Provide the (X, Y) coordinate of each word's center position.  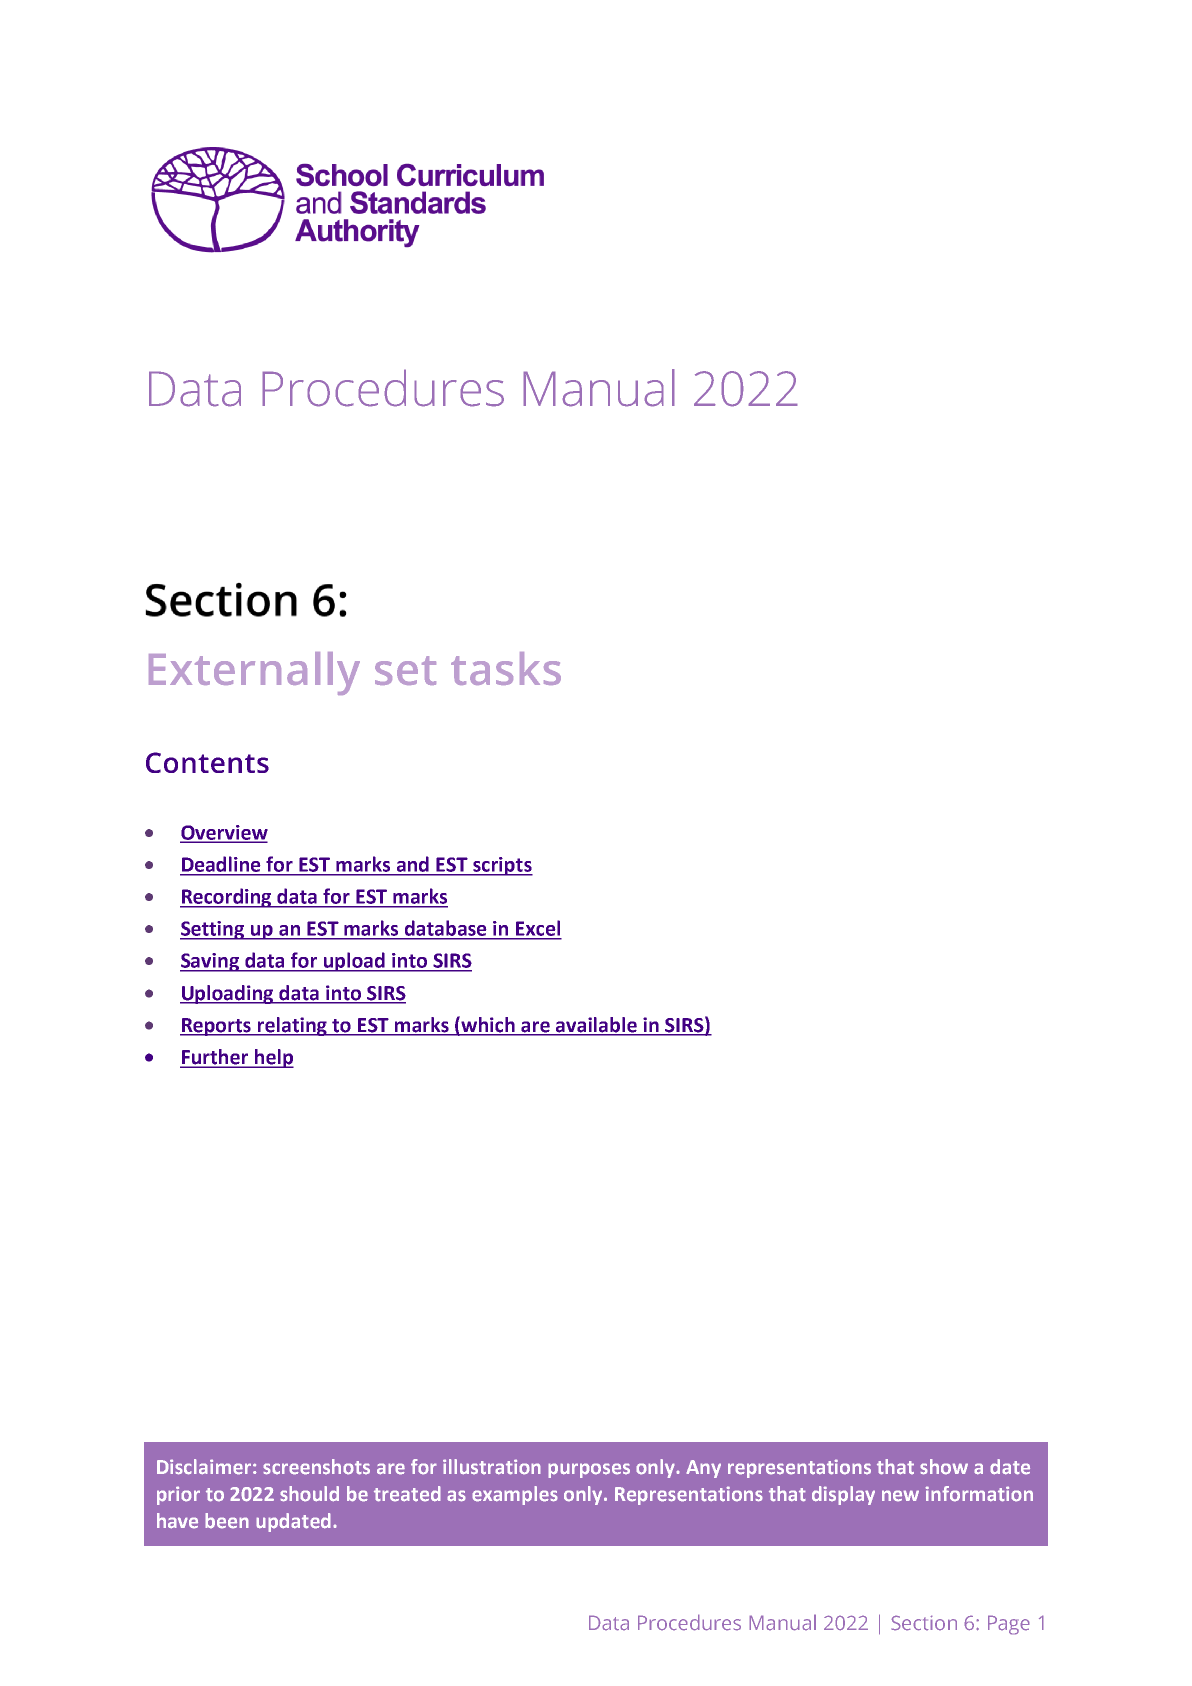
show (944, 1467)
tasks (506, 668)
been (227, 1521)
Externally (254, 673)
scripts (502, 866)
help (273, 1058)
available (596, 1024)
